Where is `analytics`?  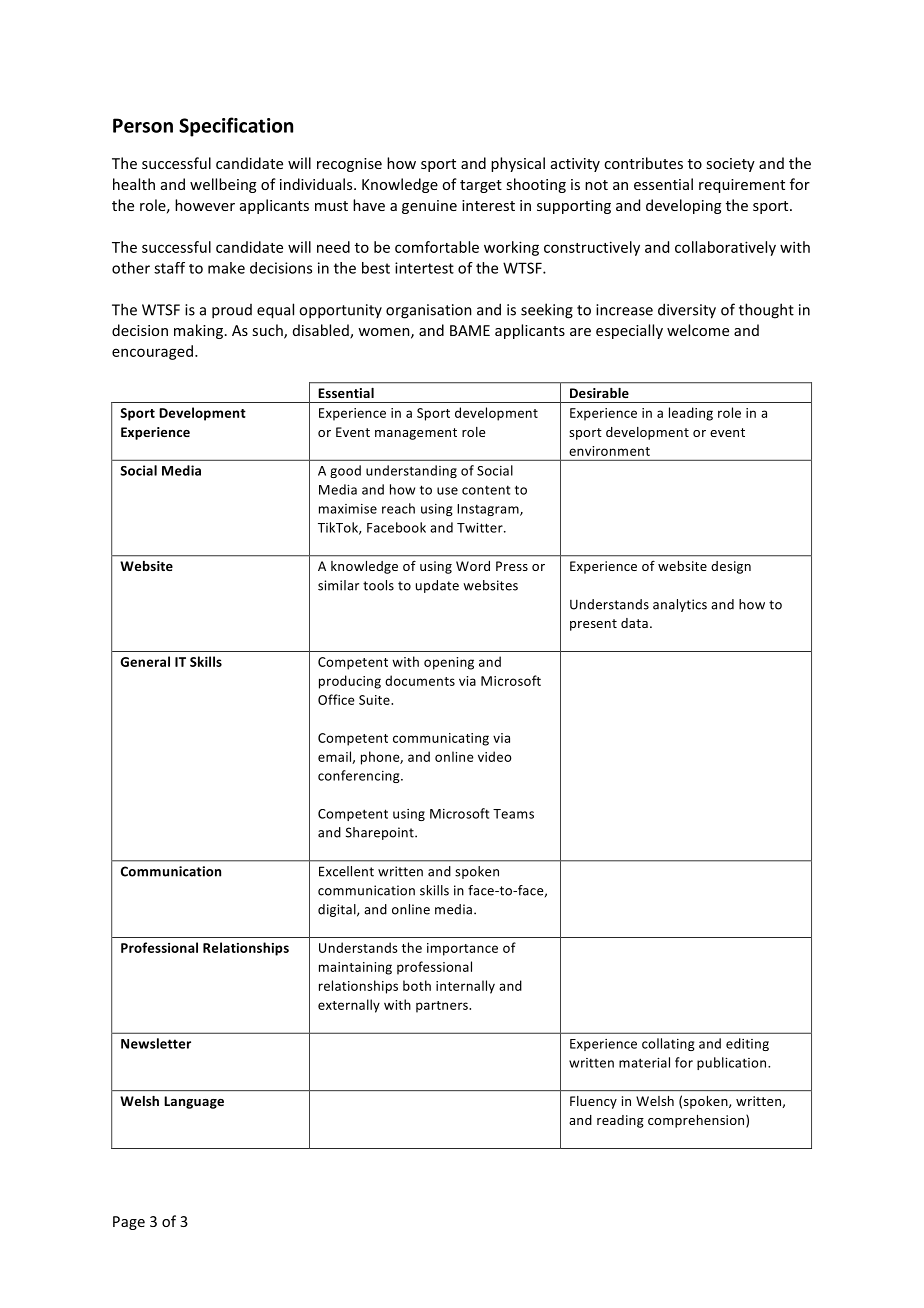
analytics is located at coordinates (680, 605).
